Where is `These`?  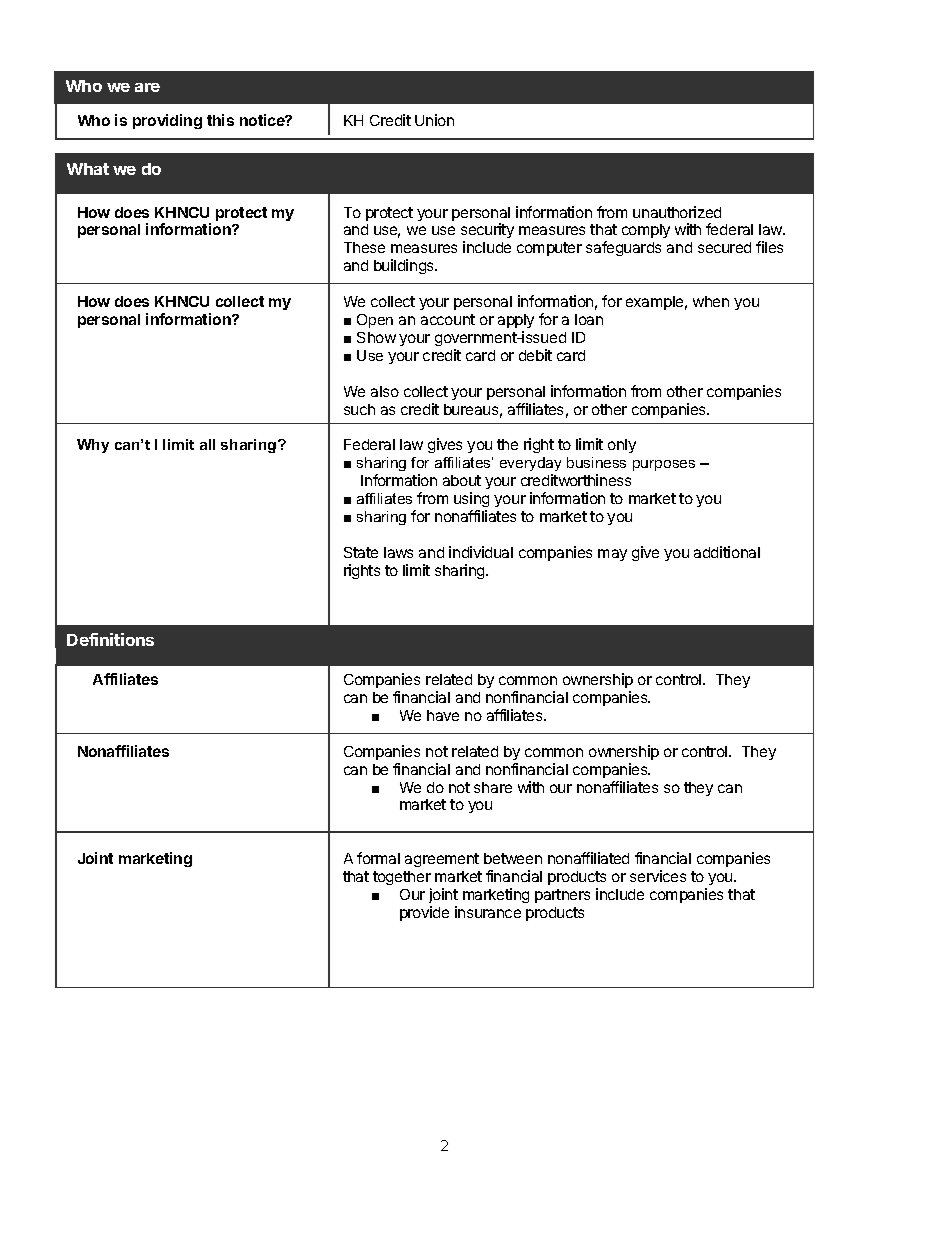 These is located at coordinates (364, 247).
